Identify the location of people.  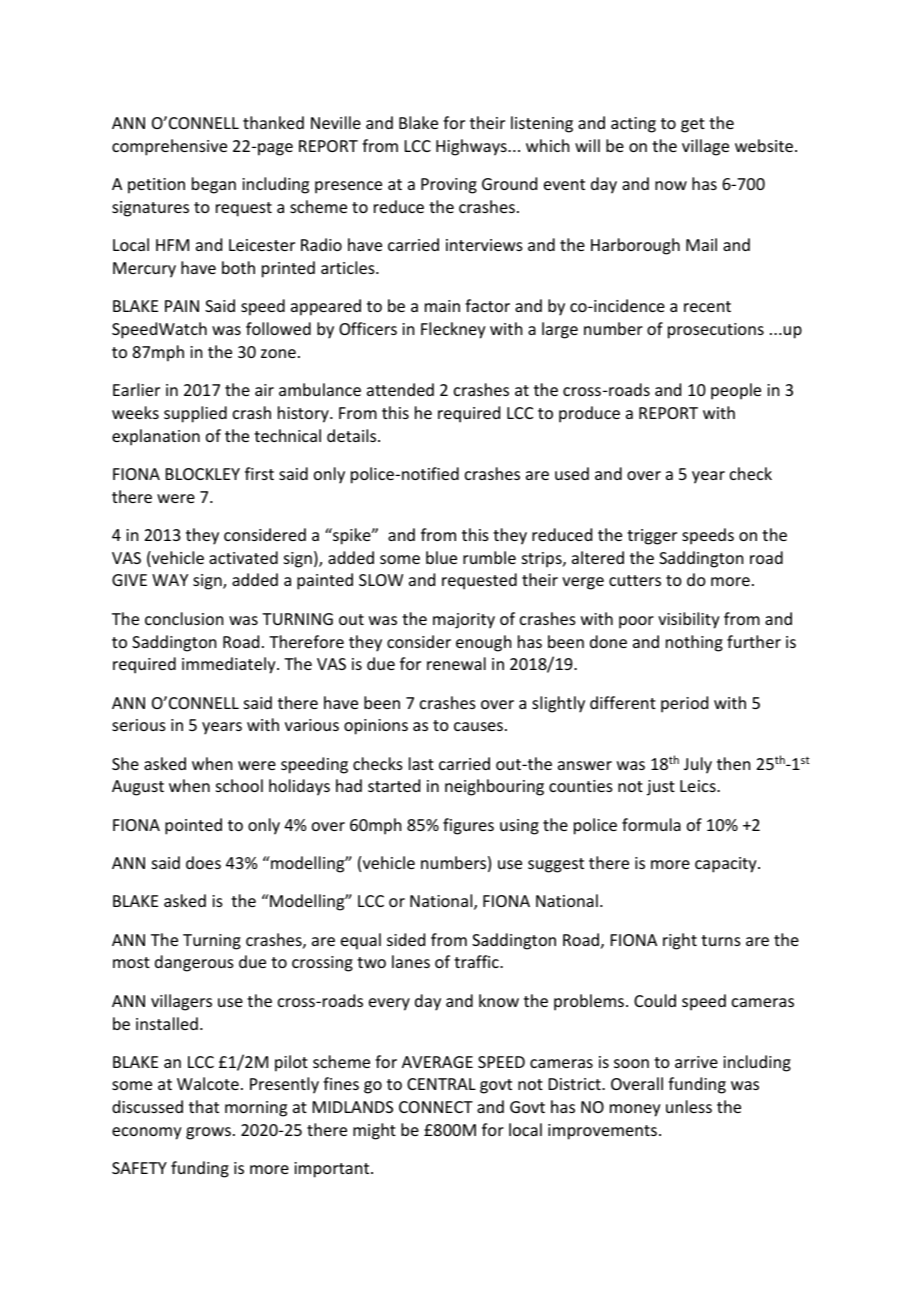
(736, 391).
